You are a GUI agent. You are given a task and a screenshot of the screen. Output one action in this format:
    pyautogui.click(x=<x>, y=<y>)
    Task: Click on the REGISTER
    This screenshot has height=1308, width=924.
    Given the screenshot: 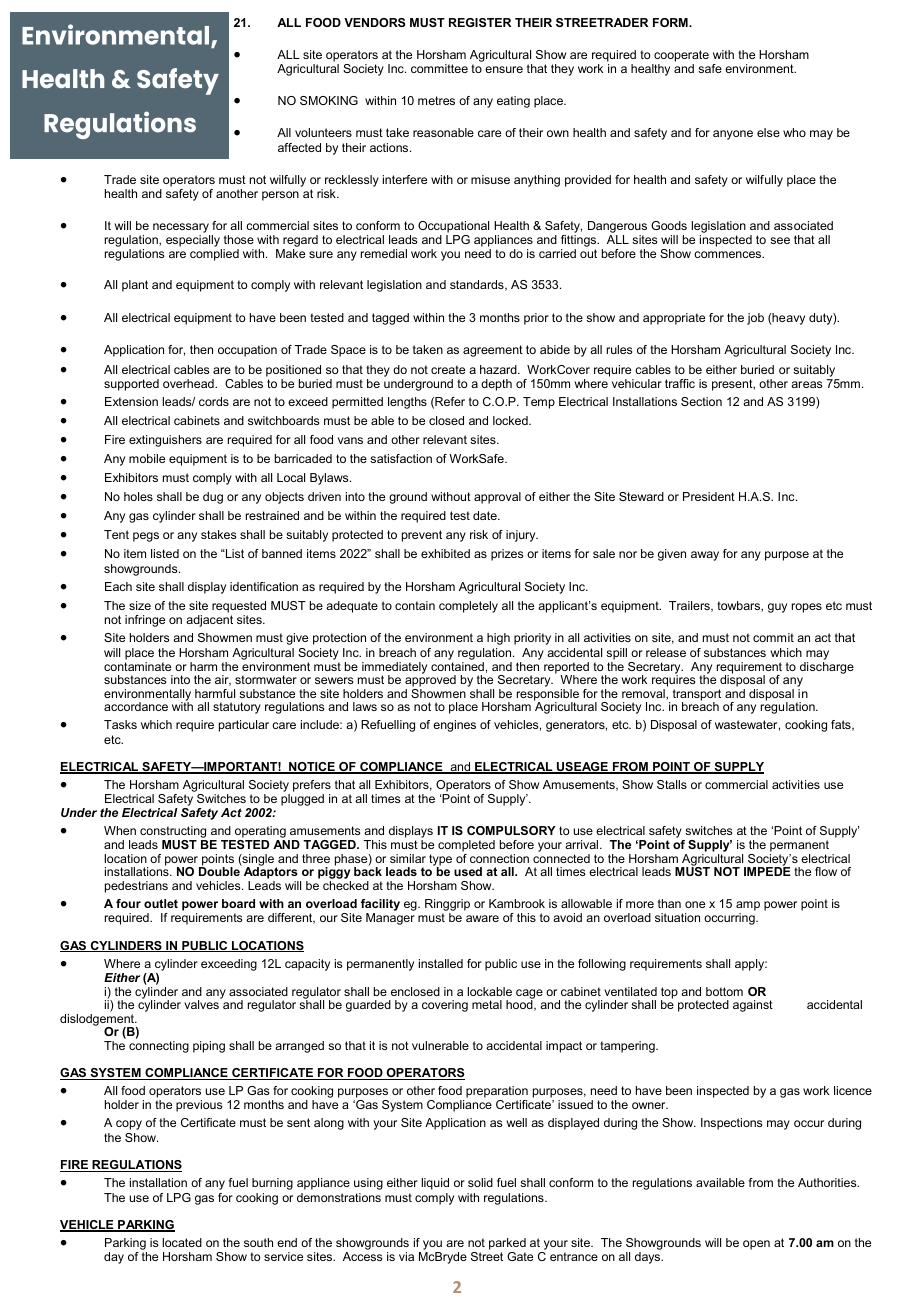 What is the action you would take?
    pyautogui.click(x=480, y=22)
